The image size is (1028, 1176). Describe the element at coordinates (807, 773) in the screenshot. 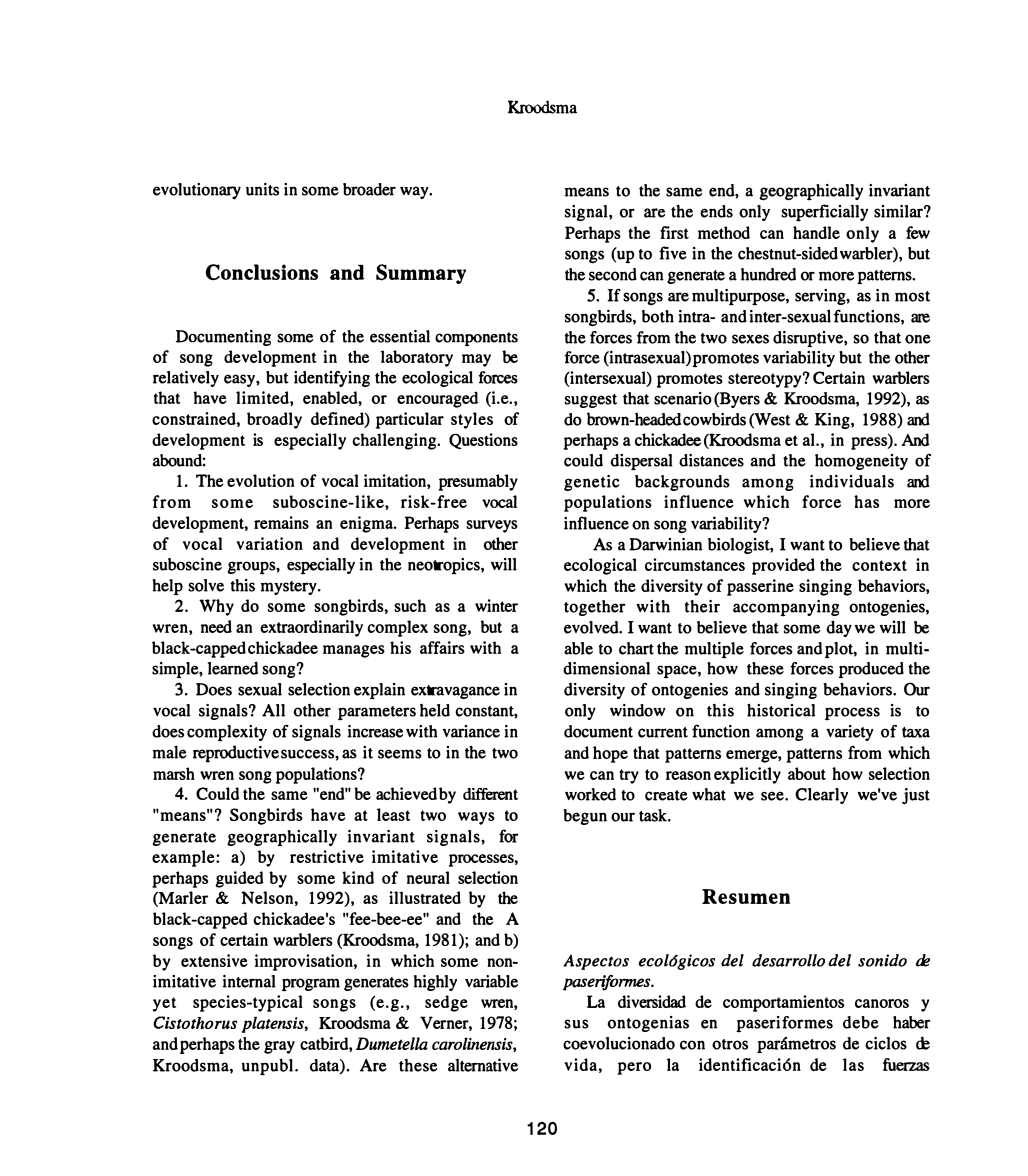

I see `about` at that location.
